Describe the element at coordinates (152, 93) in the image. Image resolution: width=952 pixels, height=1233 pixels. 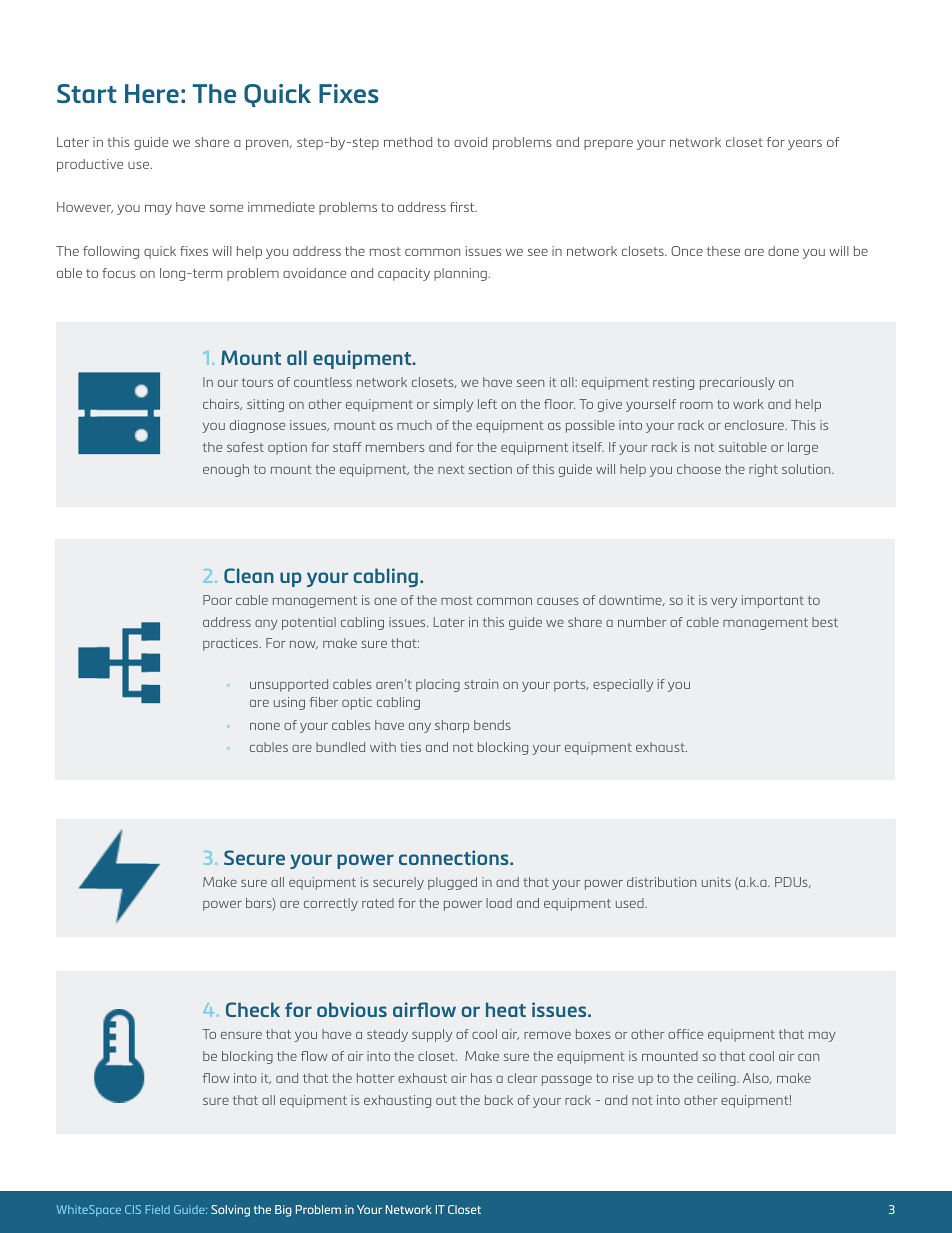
I see `Here` at that location.
